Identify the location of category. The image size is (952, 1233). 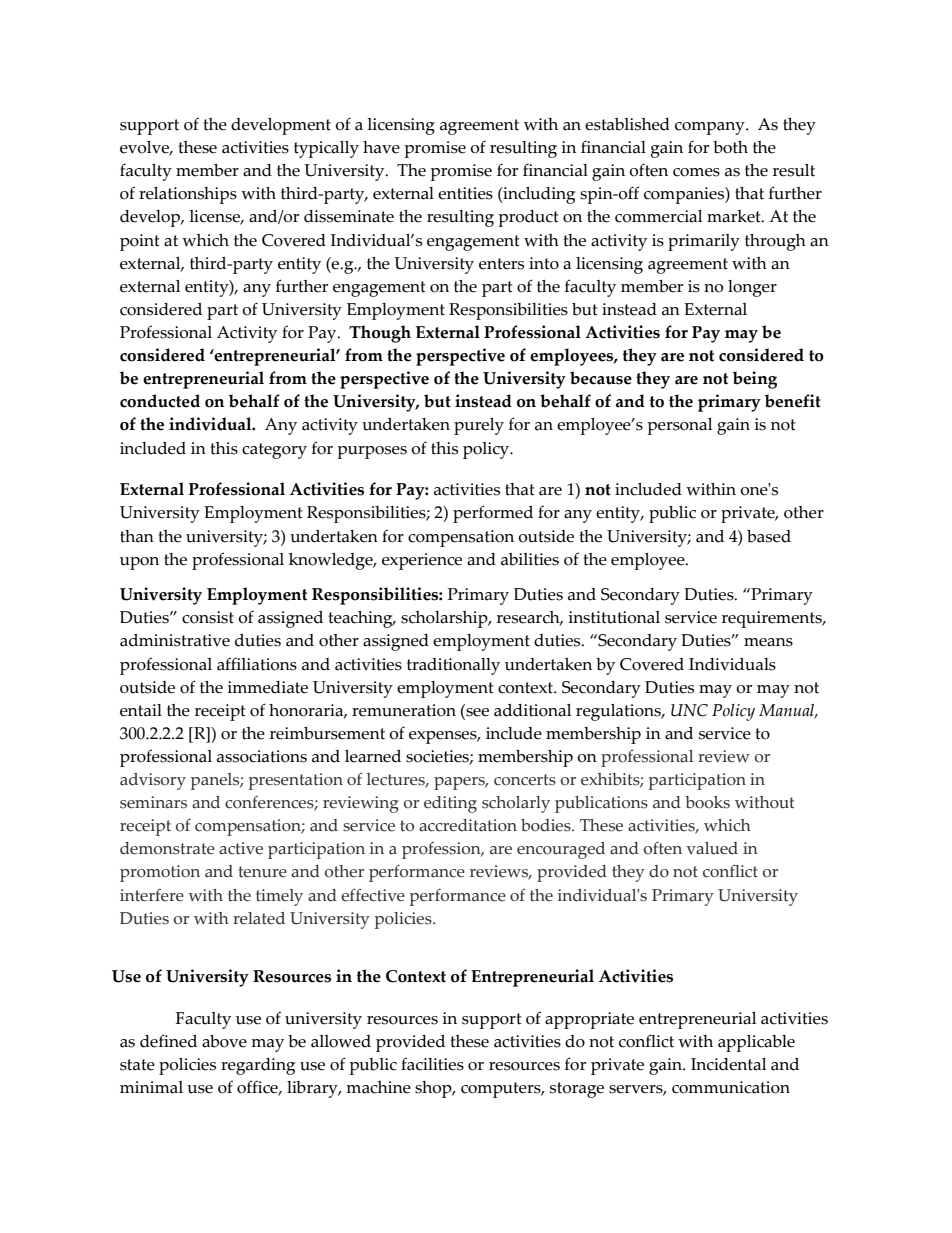
(274, 451).
